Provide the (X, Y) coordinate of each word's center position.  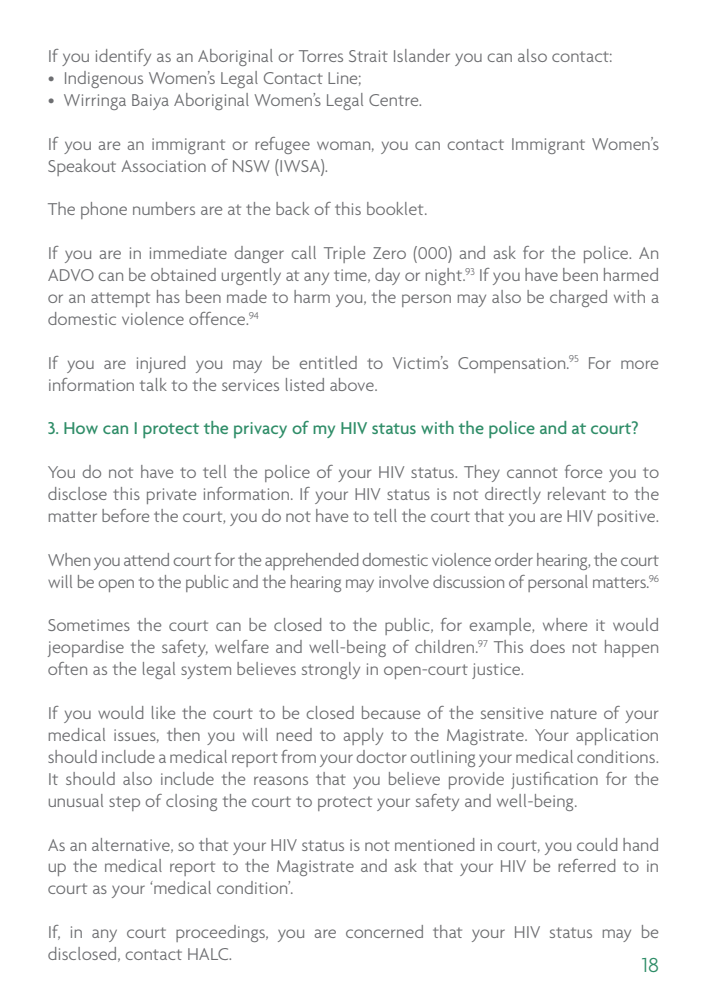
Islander (422, 55)
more (639, 364)
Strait (368, 56)
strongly (331, 670)
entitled (328, 362)
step (124, 803)
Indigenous (104, 79)
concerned (384, 931)
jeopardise (86, 648)
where (565, 624)
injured (161, 364)
